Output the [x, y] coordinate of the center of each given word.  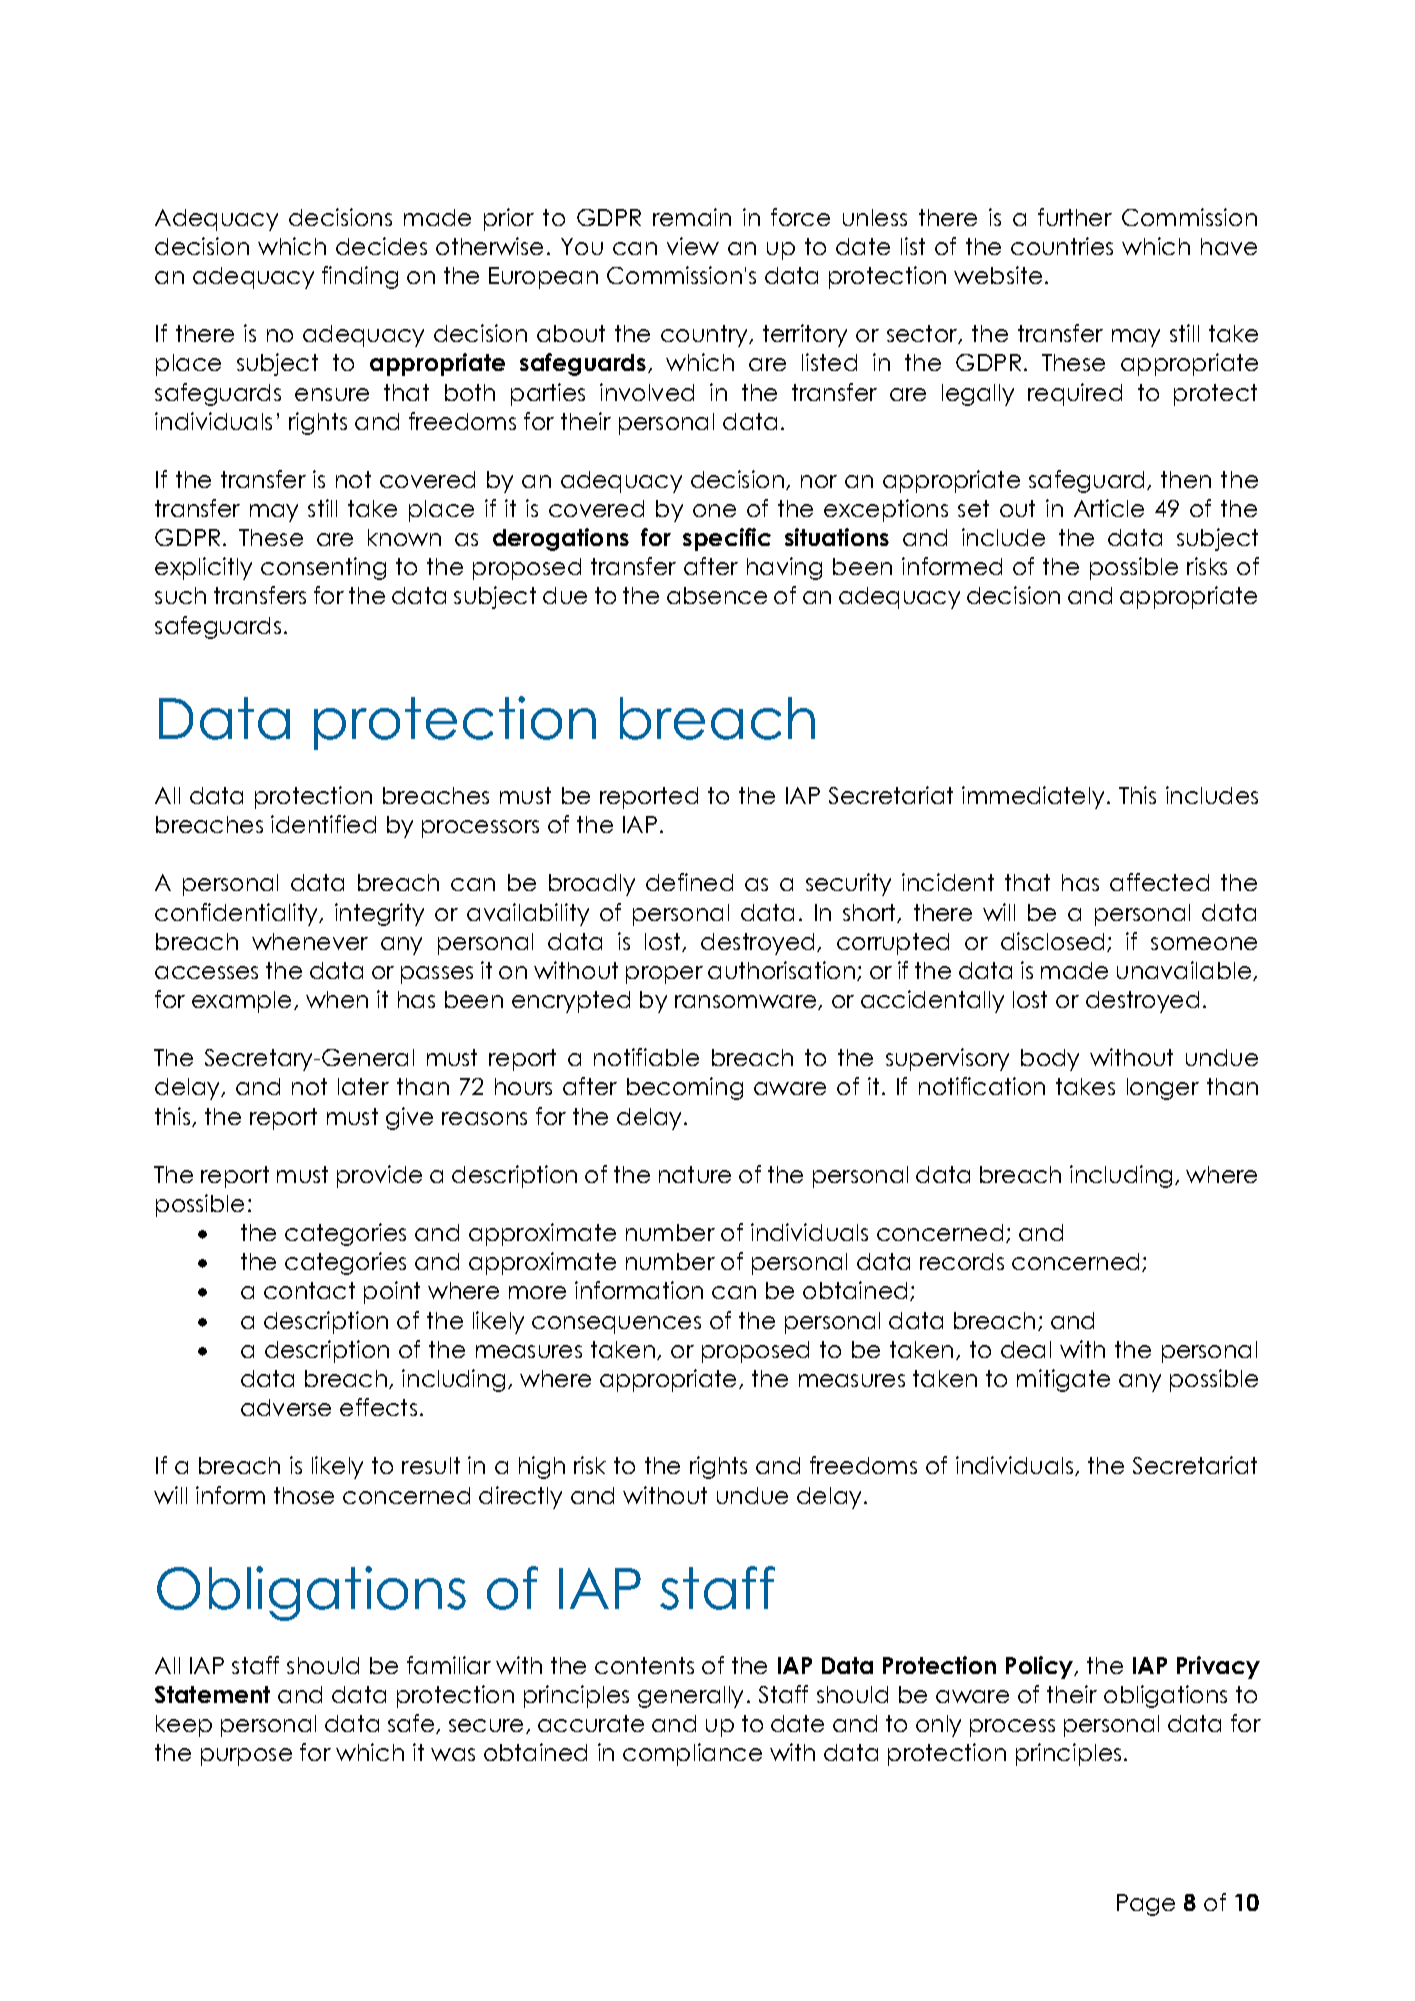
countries [1062, 246]
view [693, 246]
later [363, 1086]
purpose [246, 1757]
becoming [685, 1088]
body [1050, 1060]
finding [360, 277]
